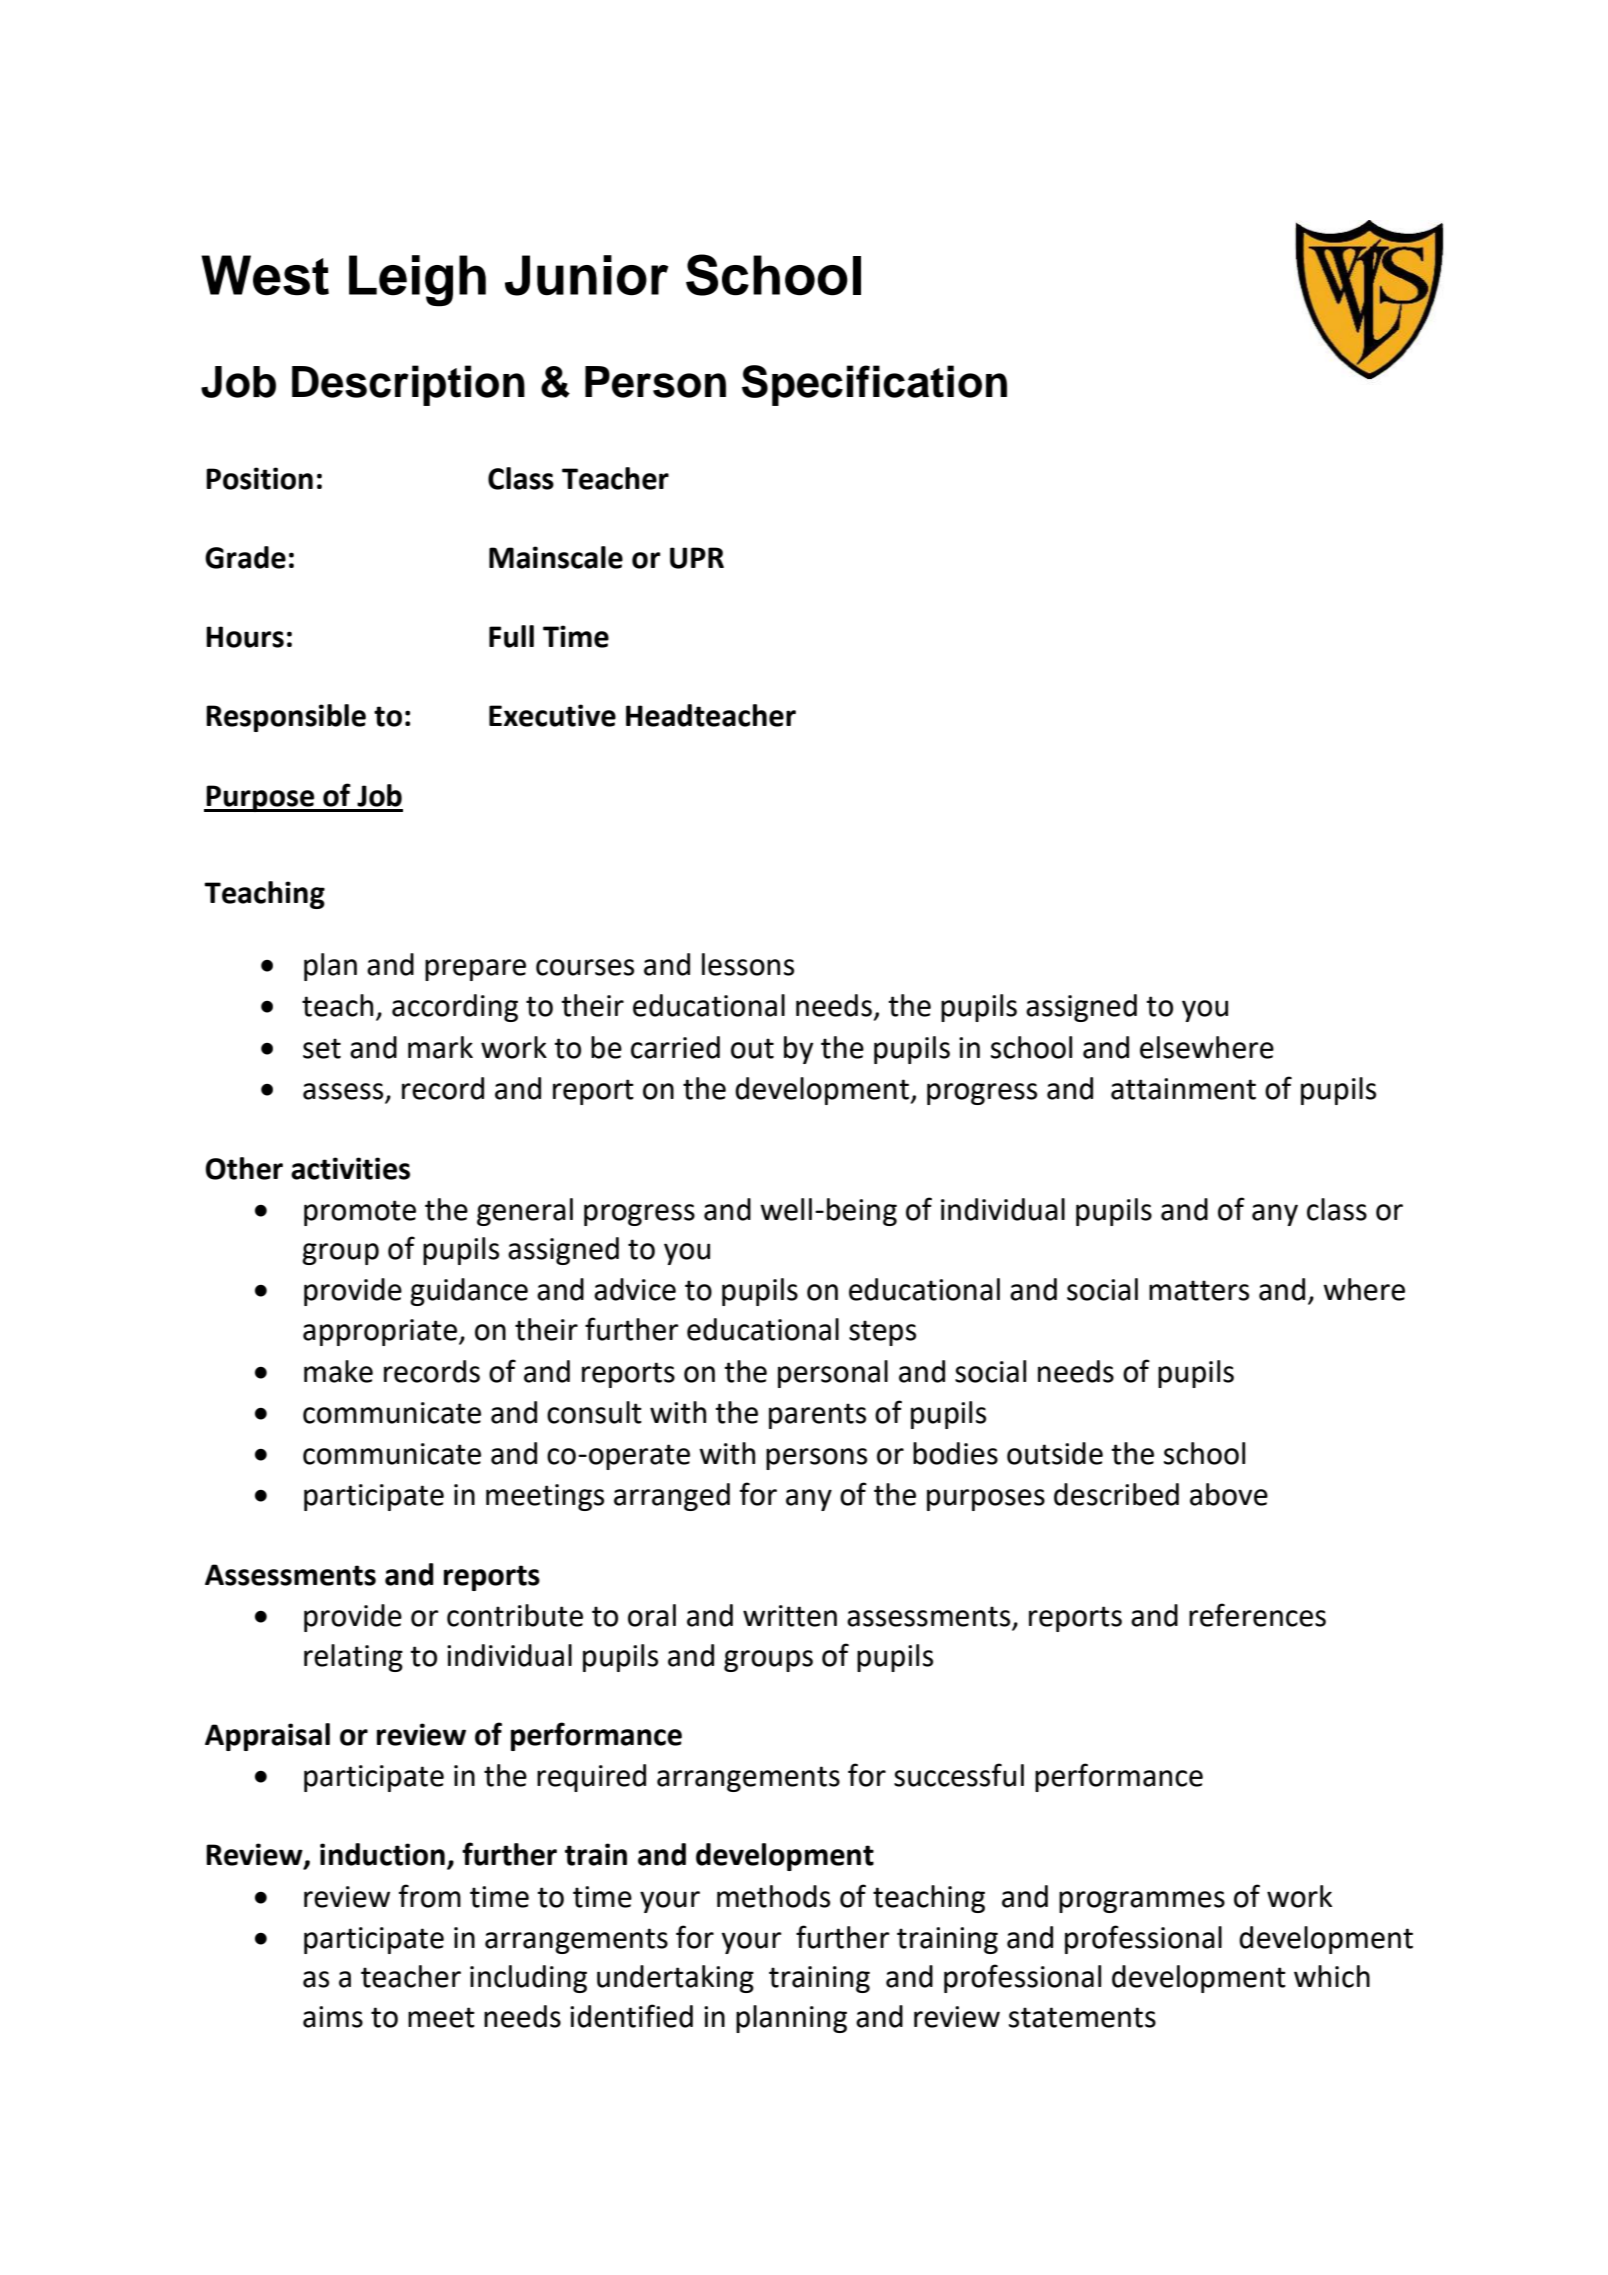 The height and width of the screenshot is (2275, 1608). Describe the element at coordinates (874, 385) in the screenshot. I see `Specification` at that location.
